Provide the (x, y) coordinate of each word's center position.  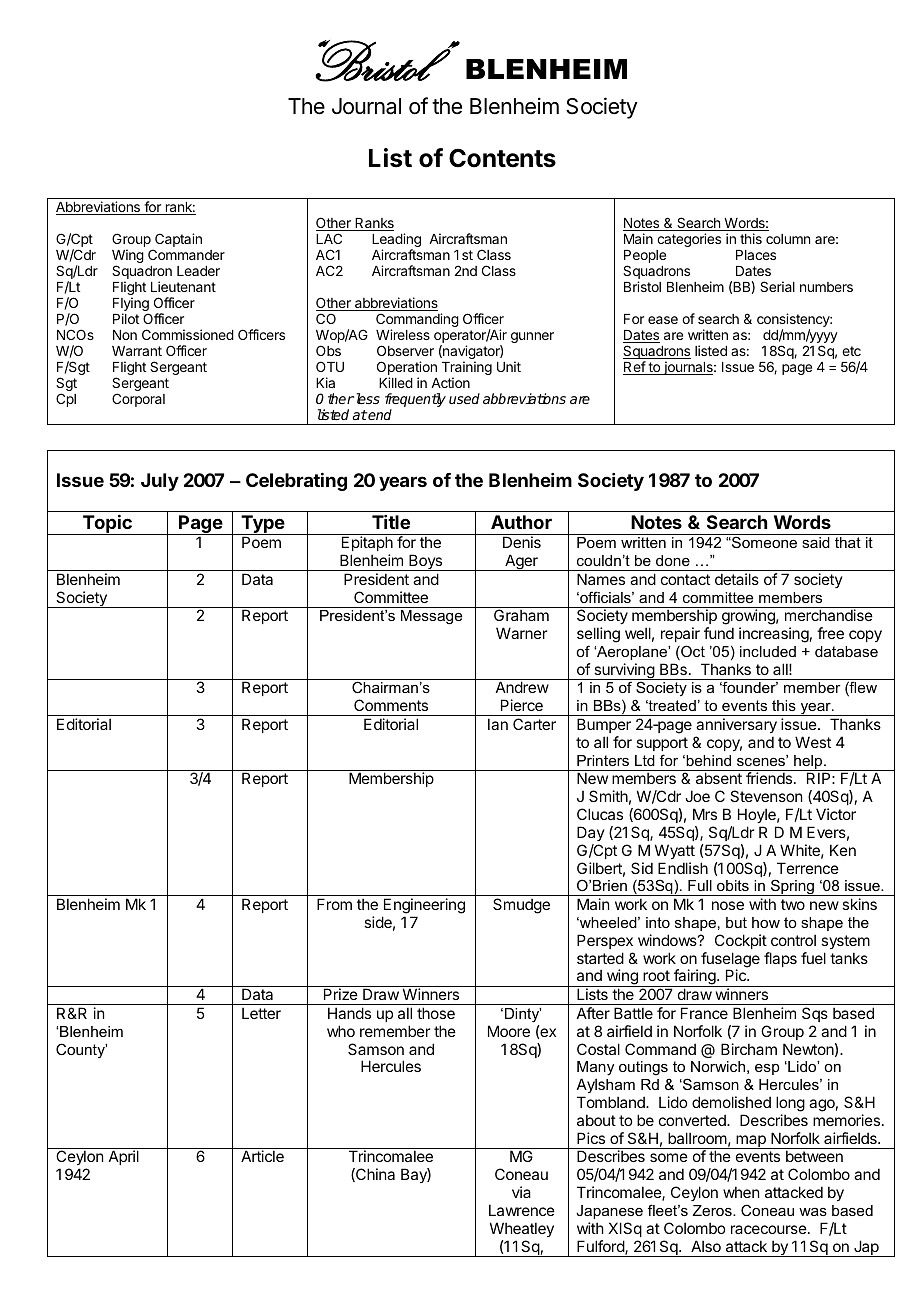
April (124, 1157)
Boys (425, 562)
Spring (792, 887)
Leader (198, 271)
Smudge (521, 906)
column (788, 239)
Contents (502, 158)
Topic (107, 525)
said (816, 542)
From (334, 904)
